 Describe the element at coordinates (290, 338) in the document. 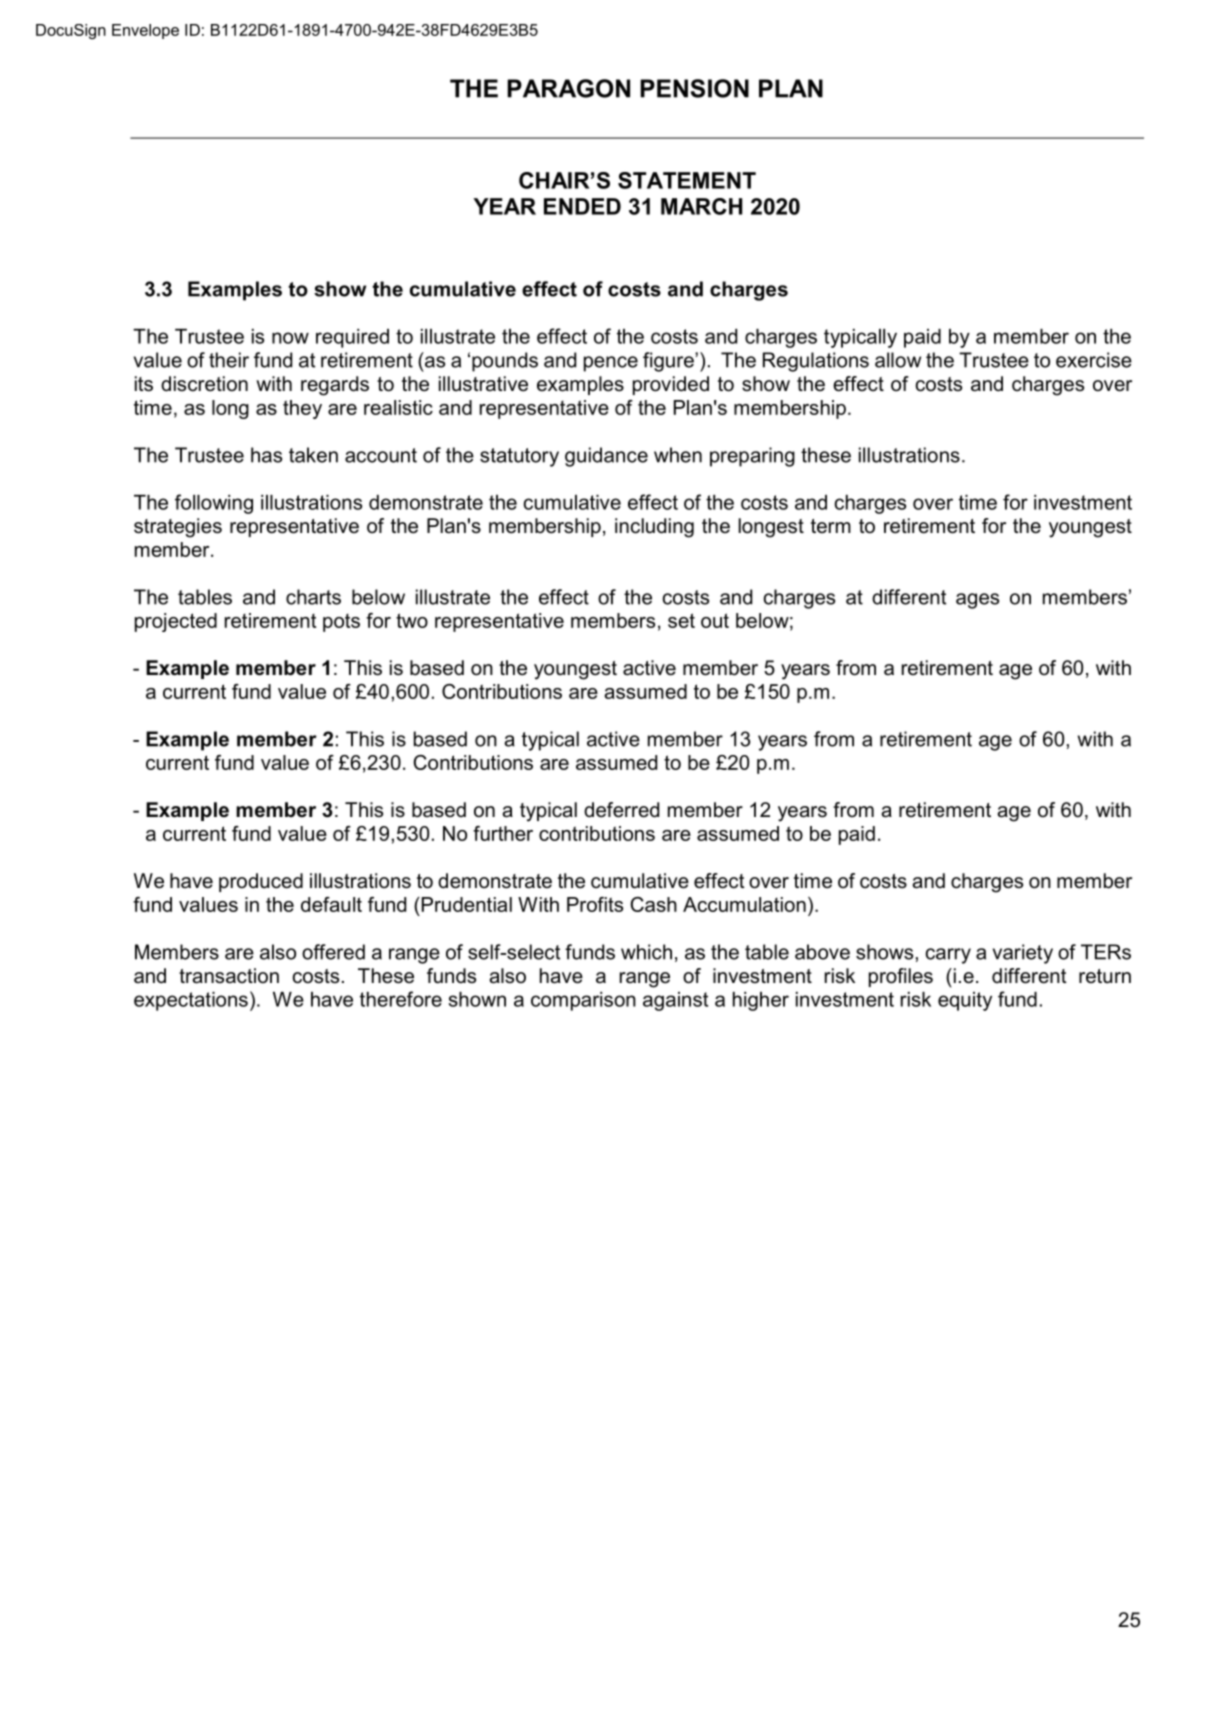

I see `now` at that location.
